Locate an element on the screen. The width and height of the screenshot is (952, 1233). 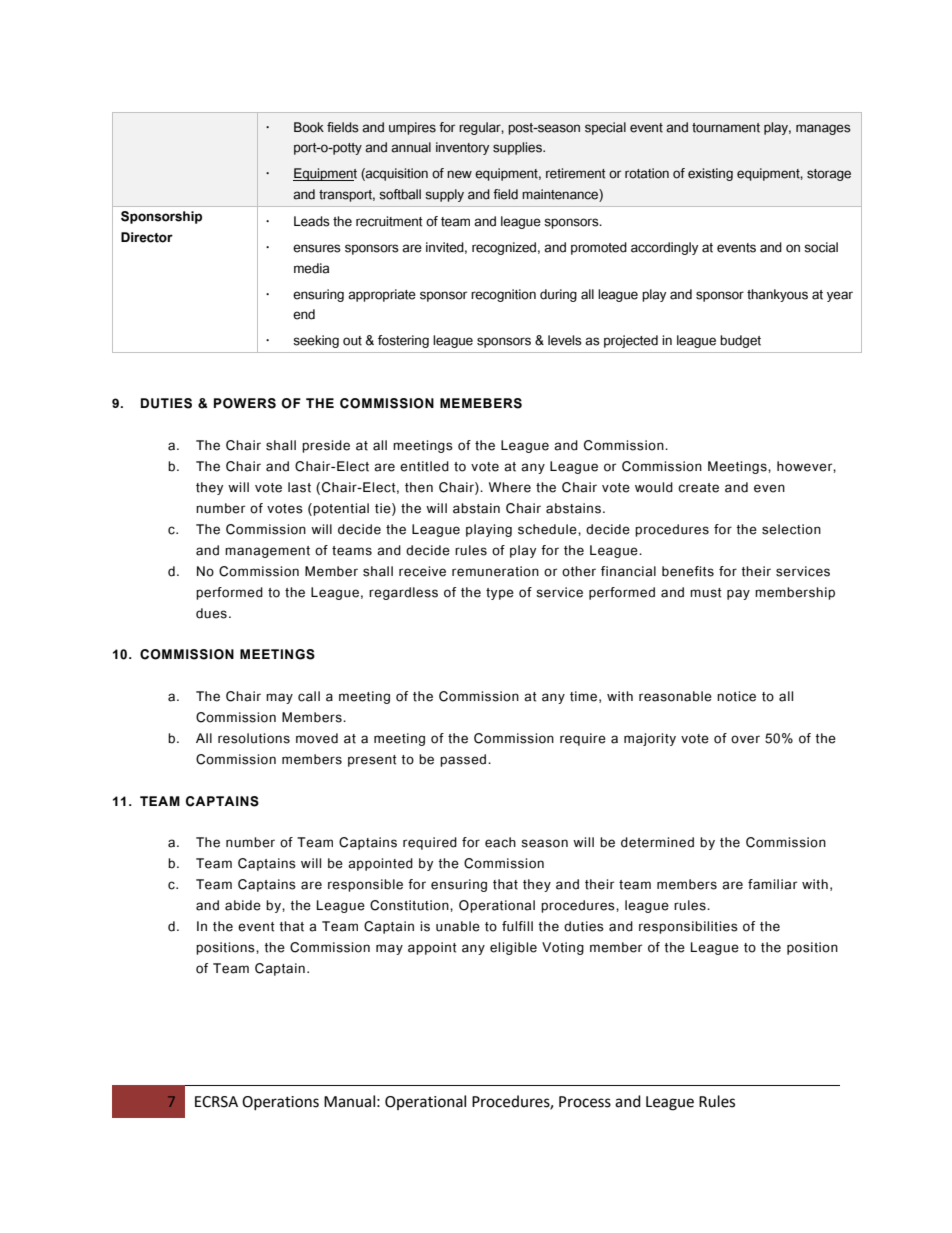
dues is located at coordinates (211, 613).
